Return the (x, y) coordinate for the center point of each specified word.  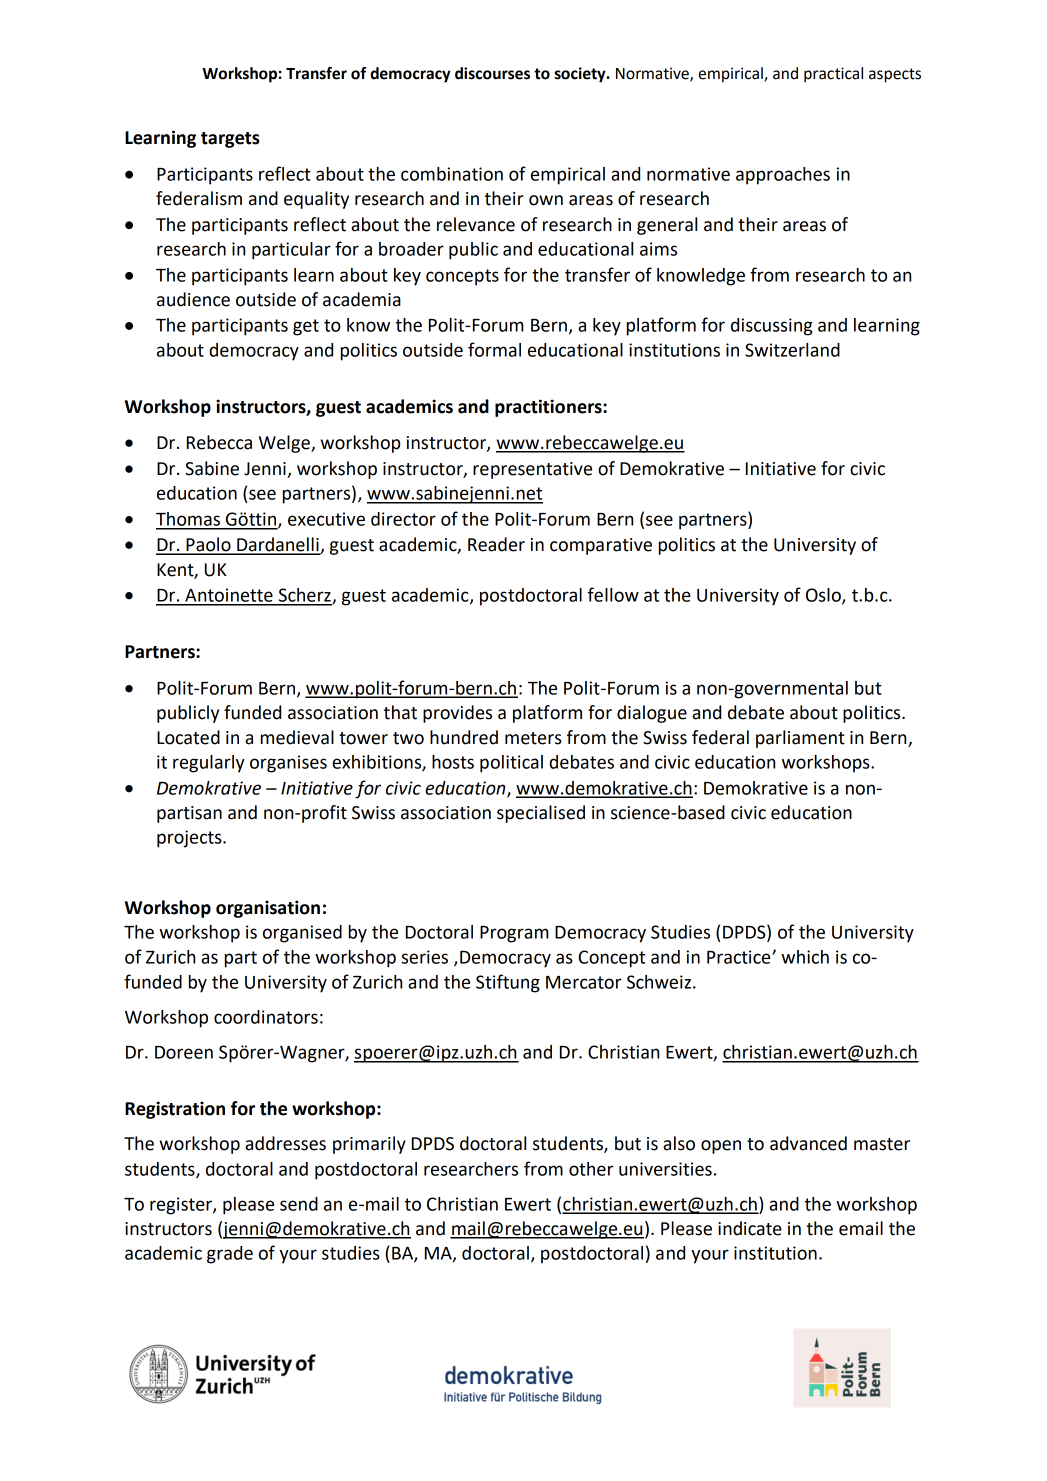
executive (326, 519)
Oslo (824, 596)
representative (532, 470)
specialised (541, 814)
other (591, 1169)
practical (833, 75)
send (299, 1204)
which (805, 957)
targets (230, 140)
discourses (492, 73)
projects (190, 839)
